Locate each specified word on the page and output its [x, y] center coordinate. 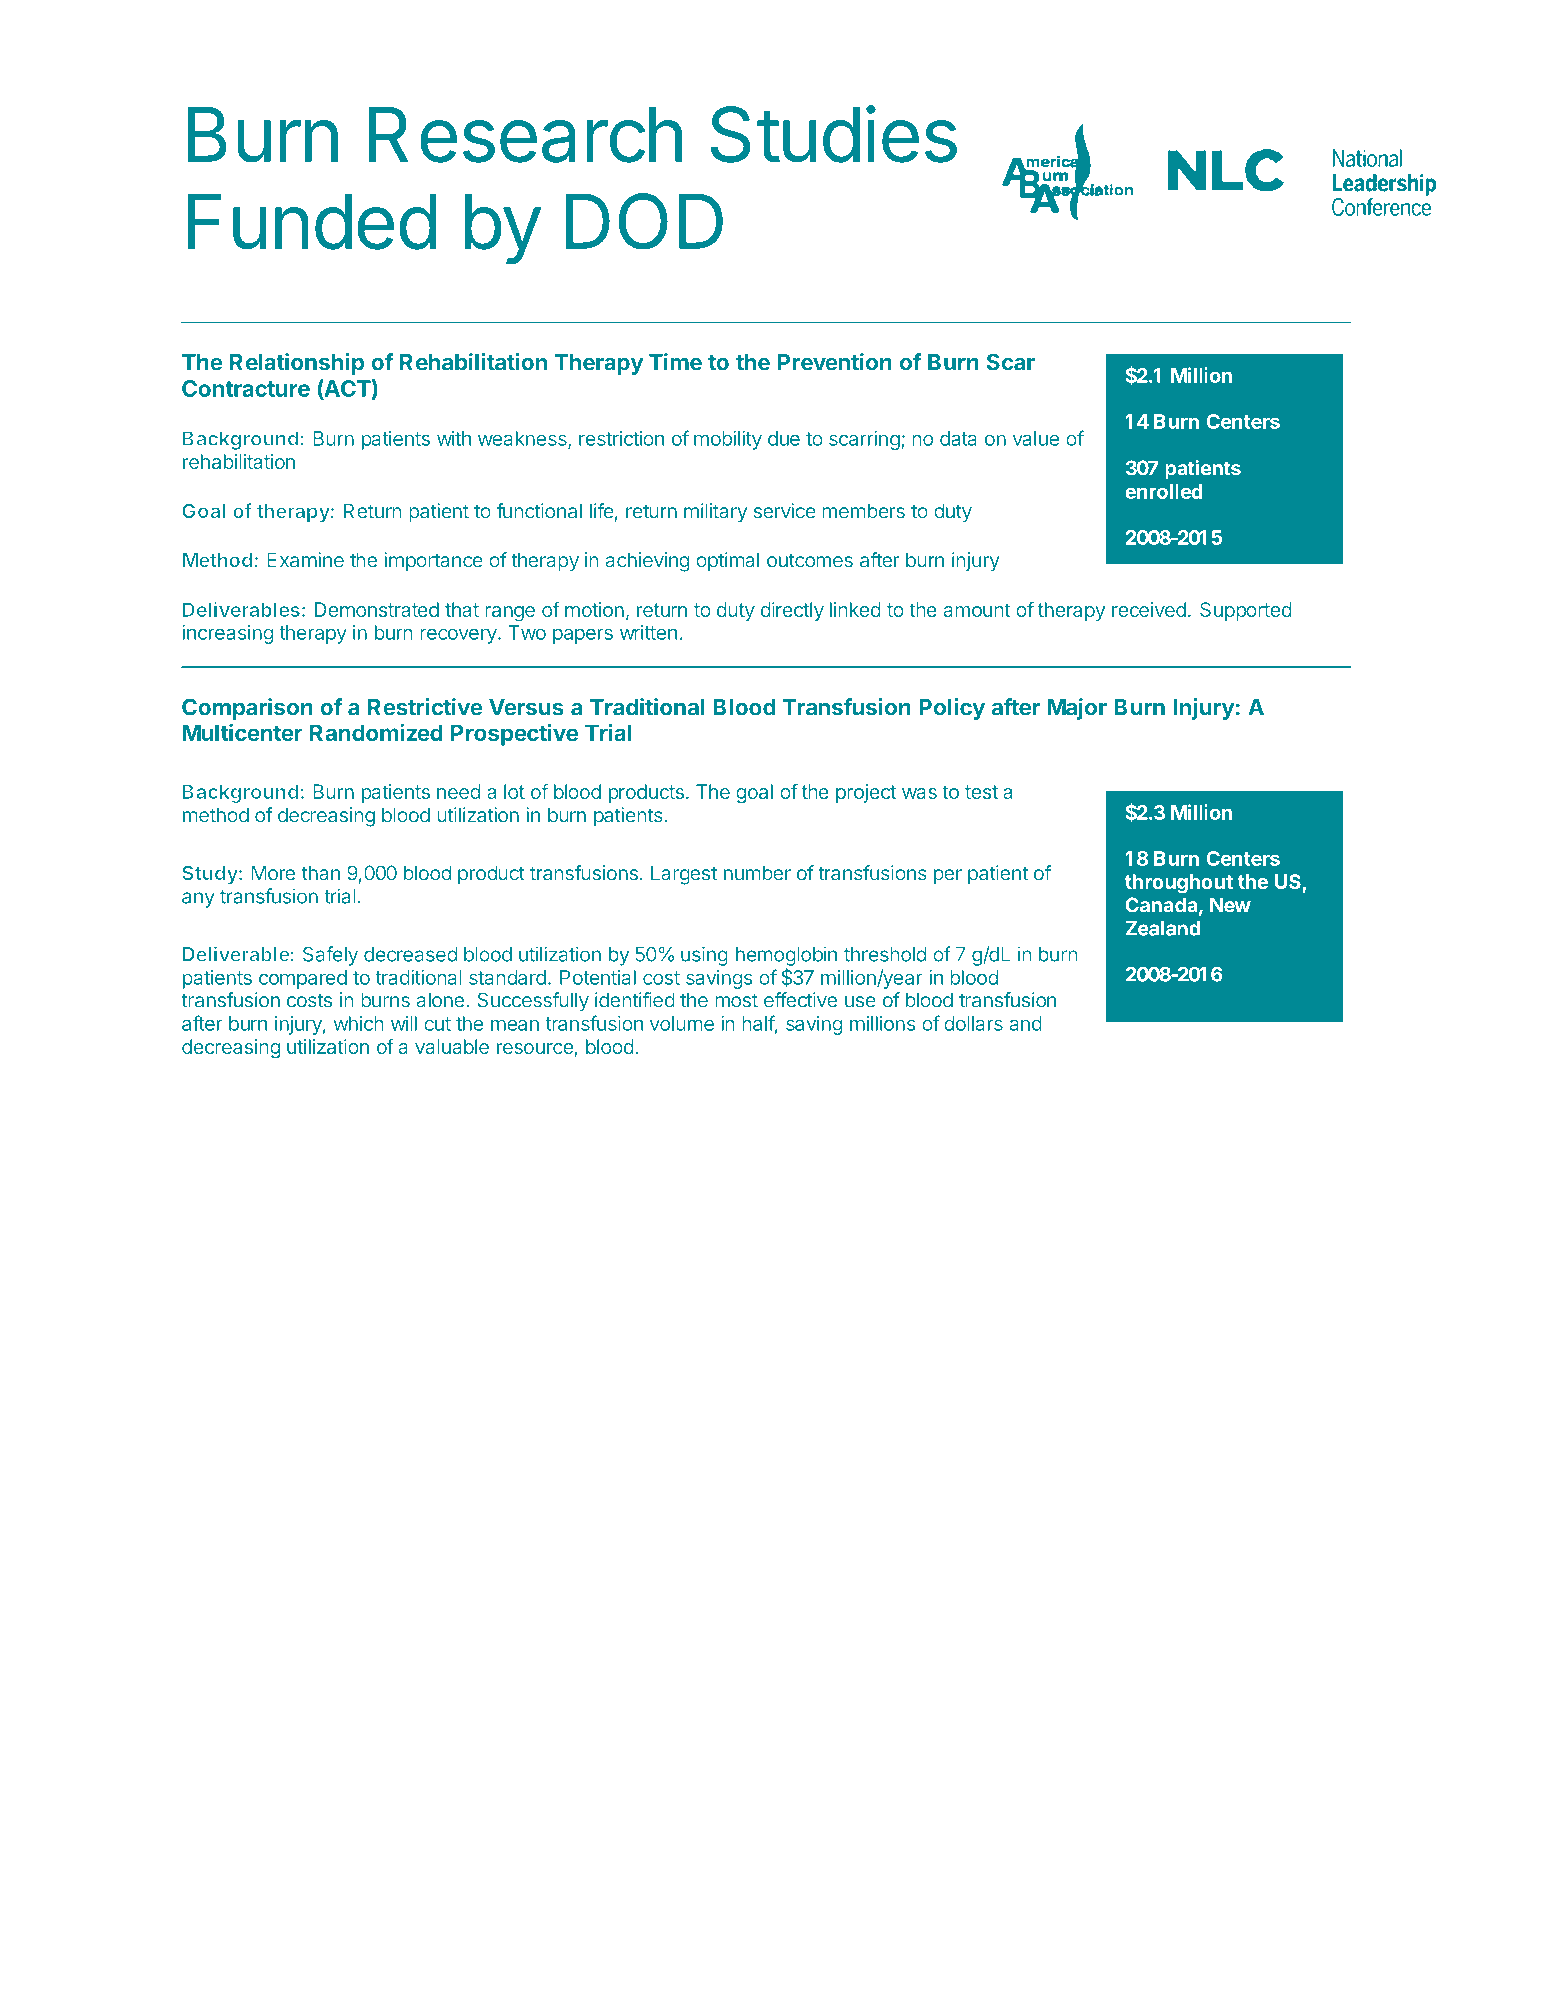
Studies [833, 134]
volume [682, 1023]
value [1036, 438]
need [458, 791]
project [866, 793]
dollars [973, 1023]
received [1149, 609]
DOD [644, 221]
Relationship [297, 364]
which [358, 1023]
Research [525, 135]
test [981, 792]
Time [675, 362]
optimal [727, 562]
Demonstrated [377, 609]
